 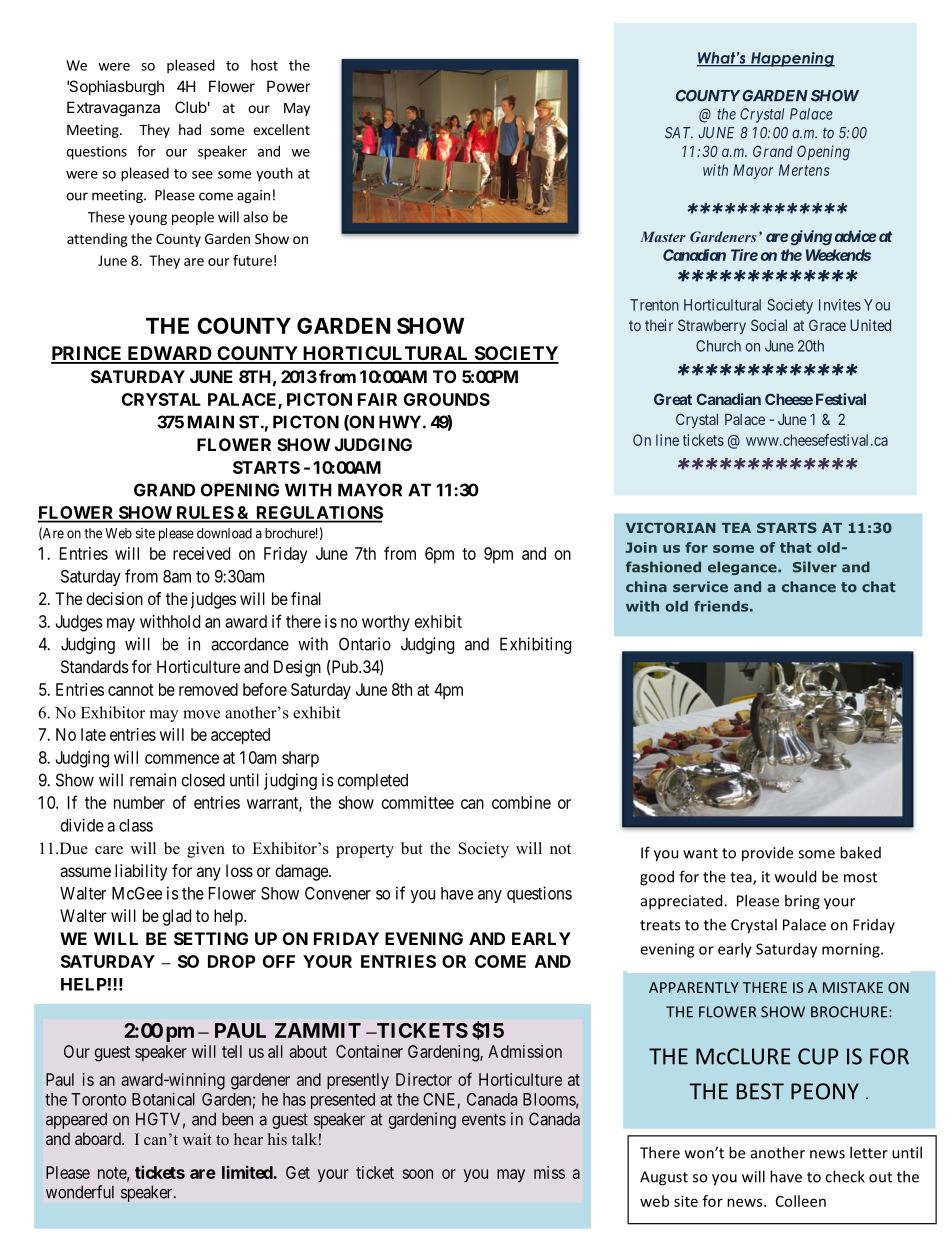 What do you see at coordinates (177, 917) in the screenshot?
I see `glad` at bounding box center [177, 917].
